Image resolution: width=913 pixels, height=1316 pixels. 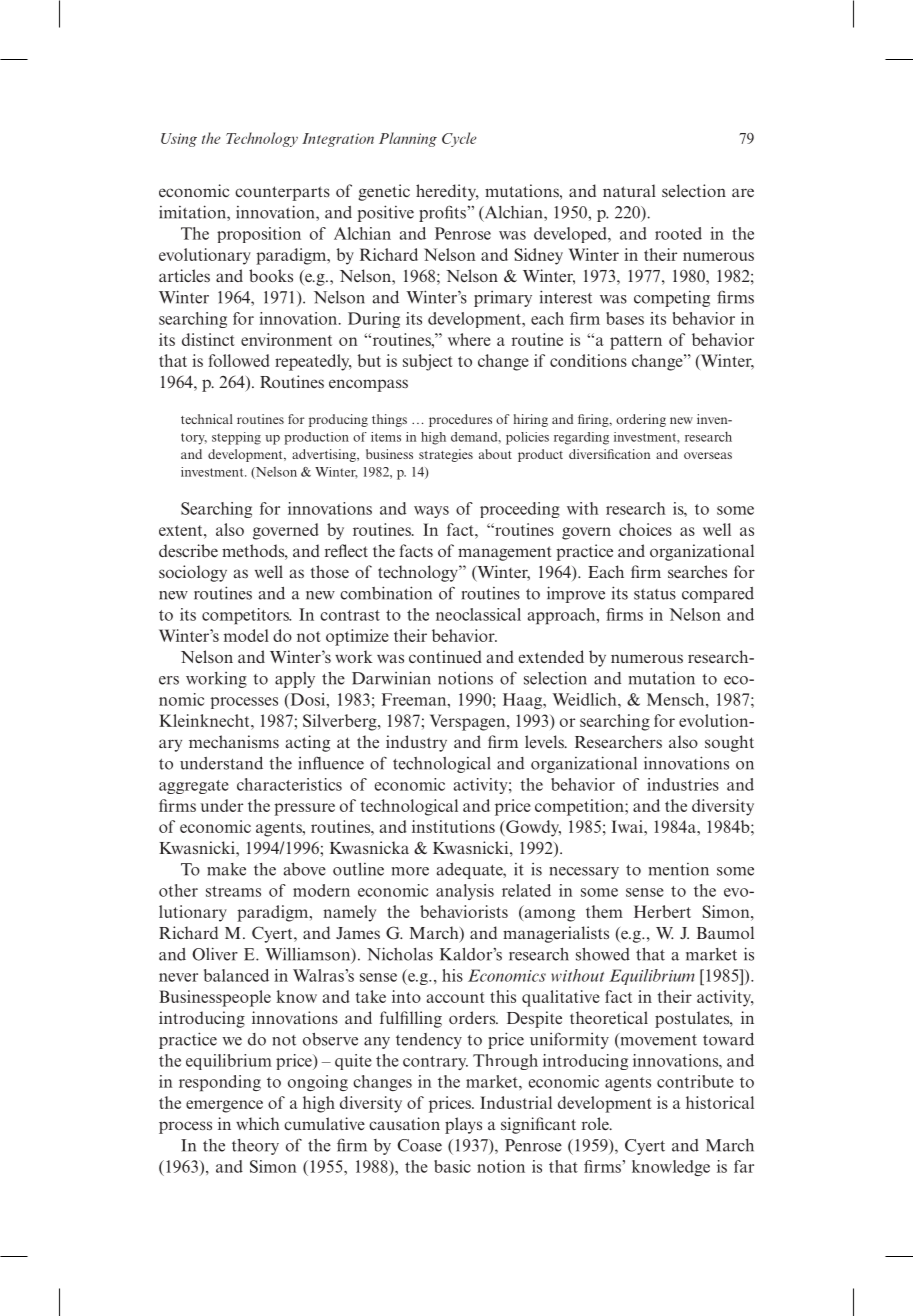 What do you see at coordinates (282, 193) in the document?
I see `counterparts` at bounding box center [282, 193].
